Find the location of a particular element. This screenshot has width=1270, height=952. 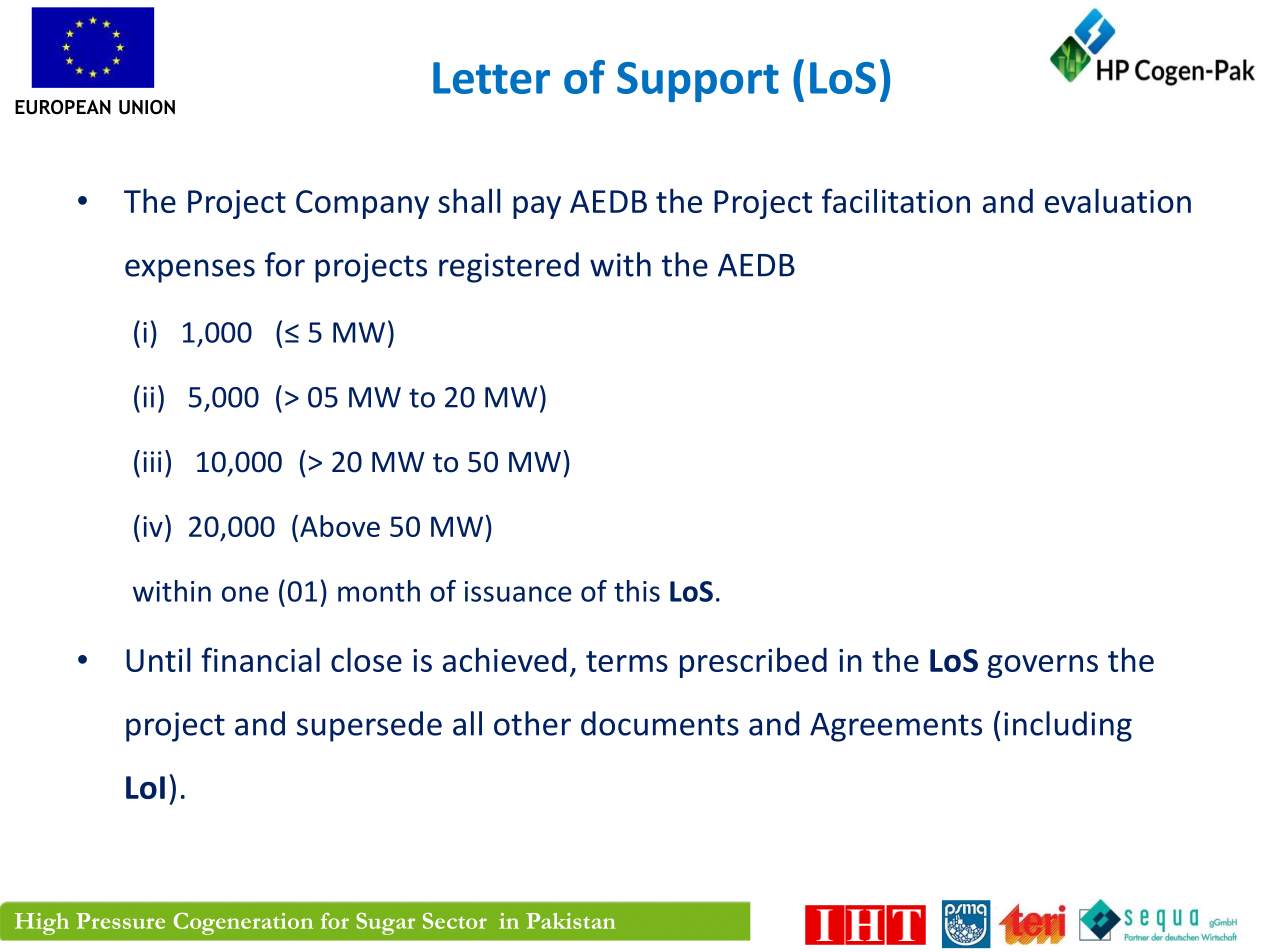

Pakistan is located at coordinates (571, 921).
